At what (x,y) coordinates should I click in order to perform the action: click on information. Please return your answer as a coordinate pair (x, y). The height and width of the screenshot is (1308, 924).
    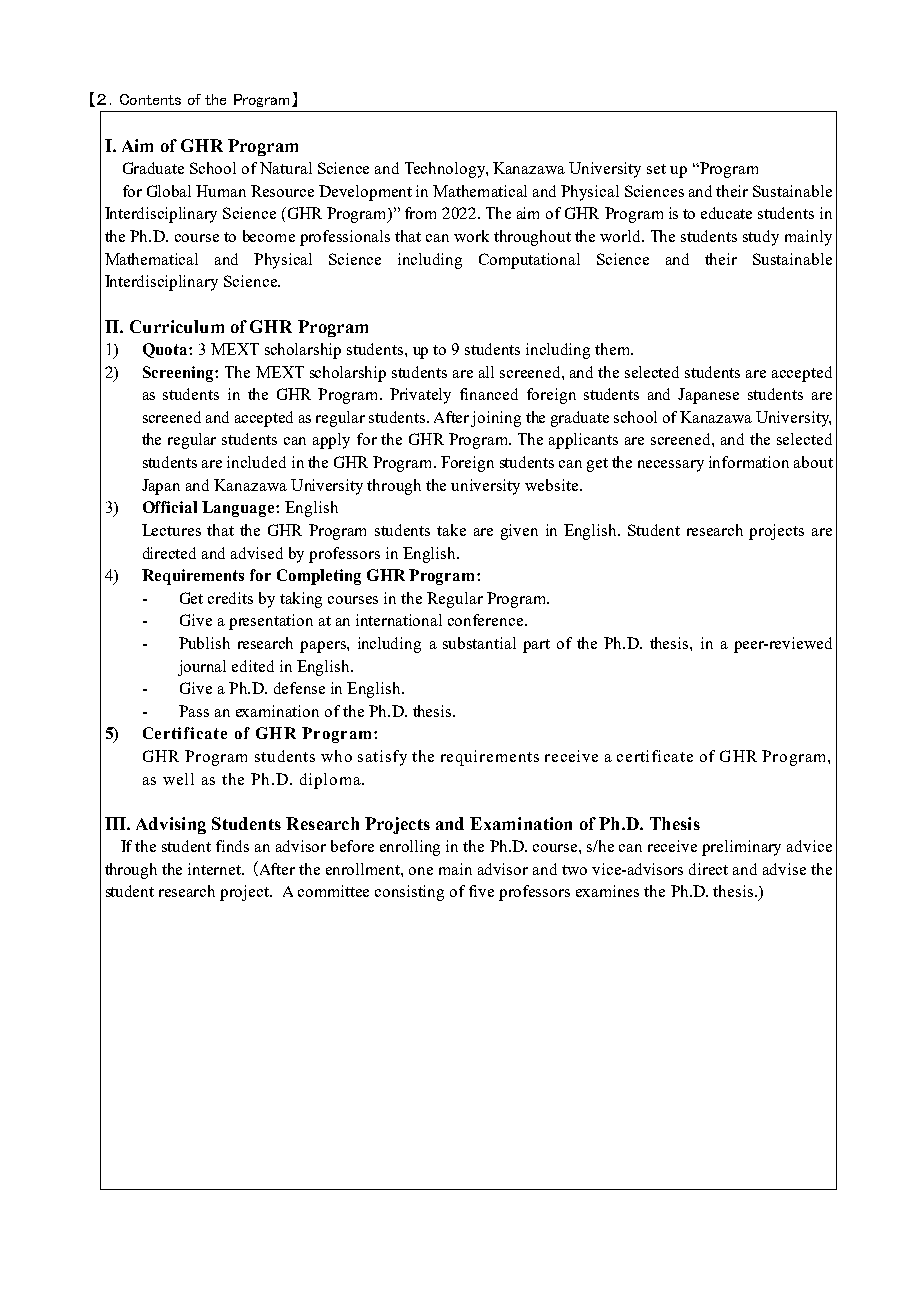
    Looking at the image, I should click on (749, 462).
